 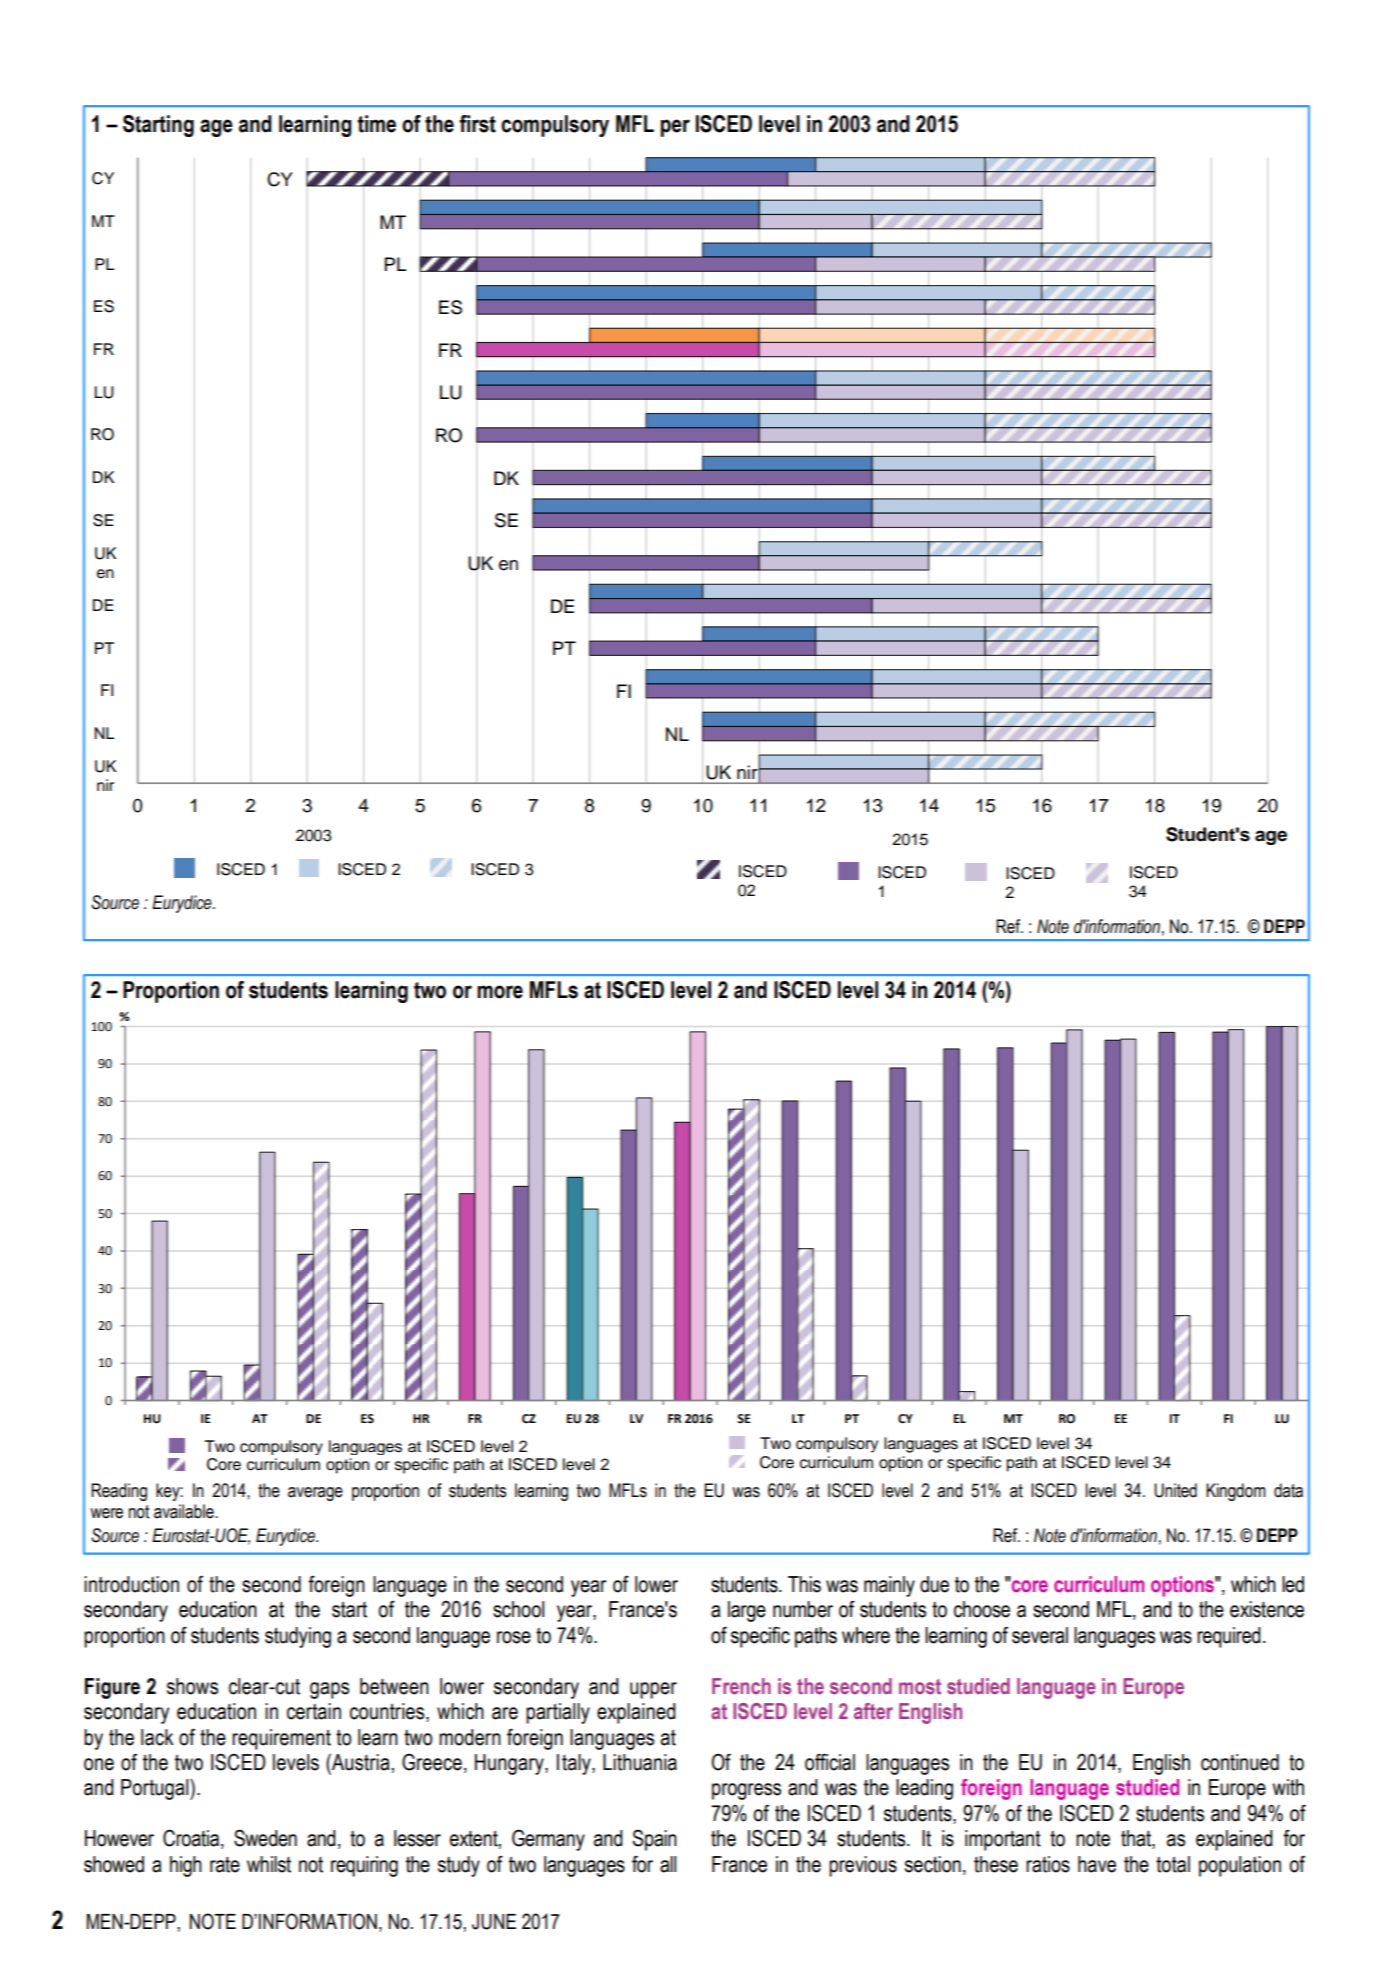 What do you see at coordinates (377, 124) in the page?
I see `time` at bounding box center [377, 124].
